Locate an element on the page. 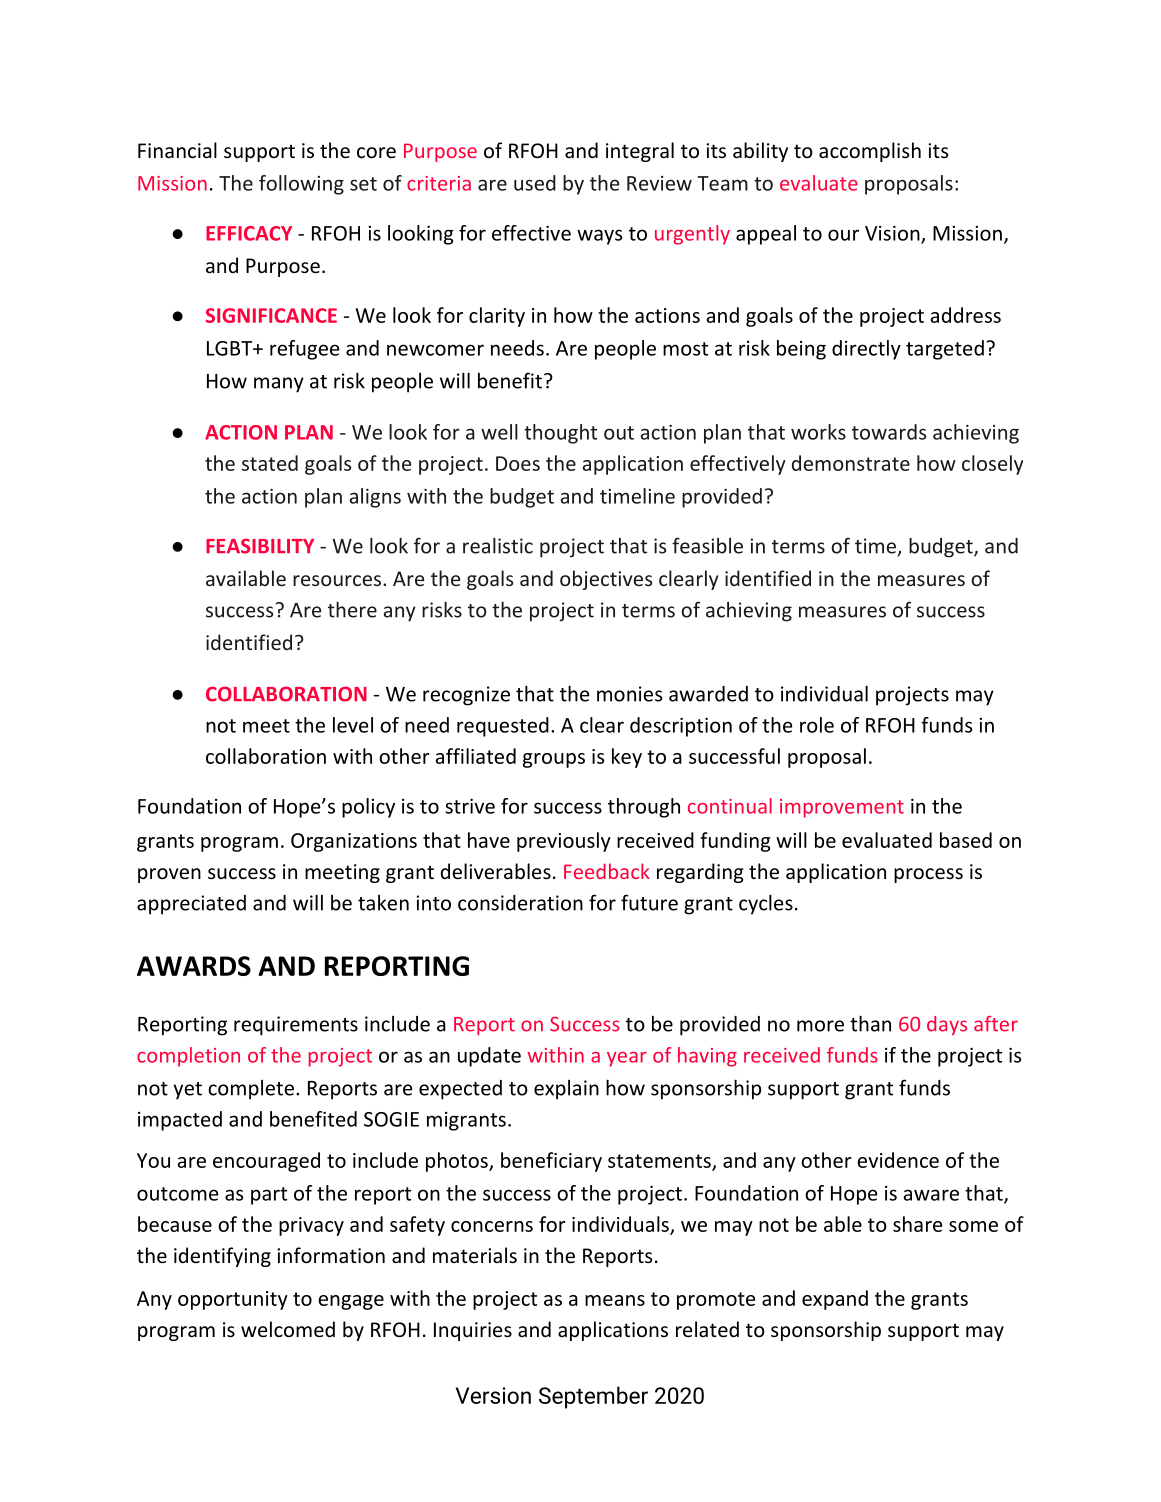  welcomed is located at coordinates (288, 1329).
